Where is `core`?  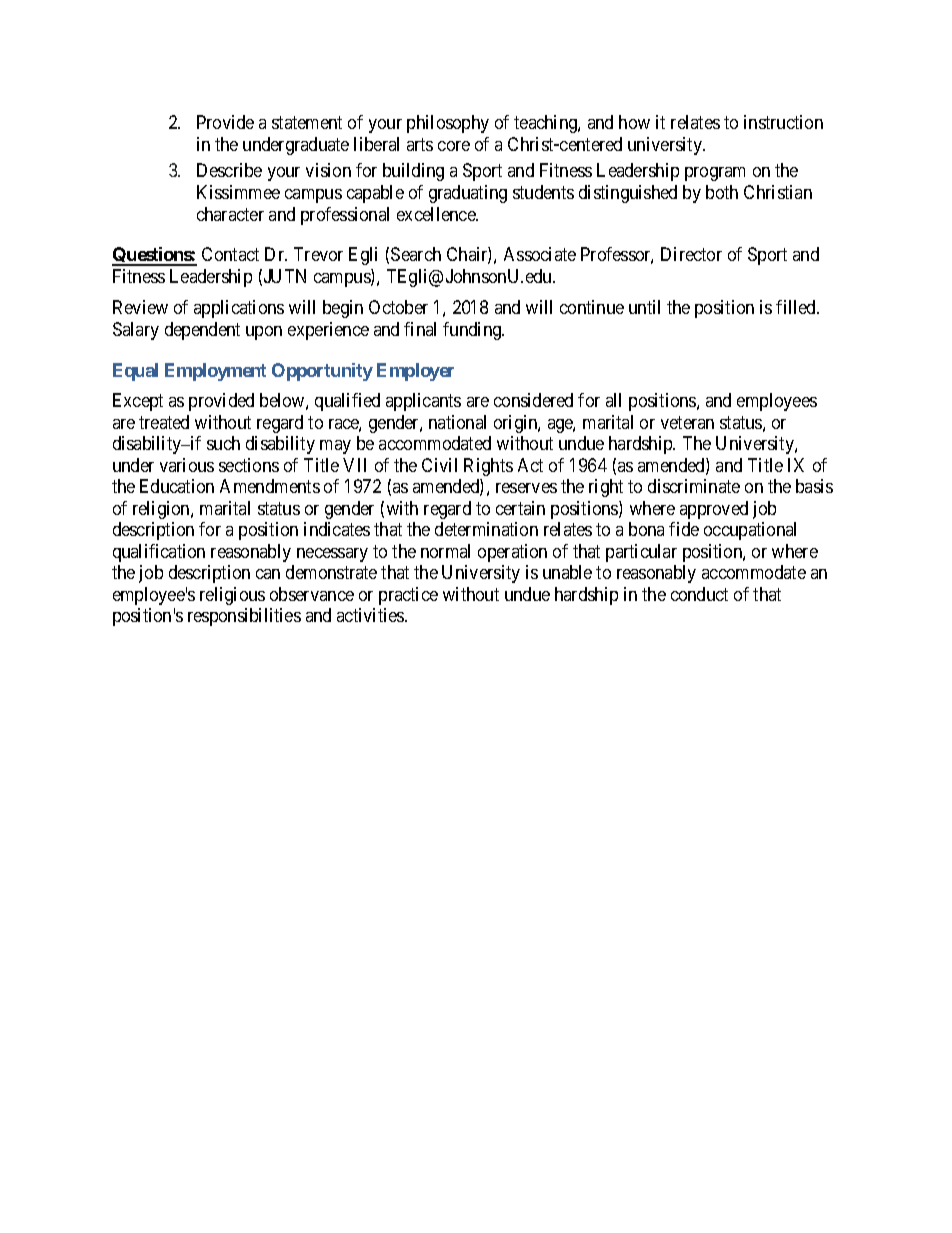 core is located at coordinates (454, 146).
